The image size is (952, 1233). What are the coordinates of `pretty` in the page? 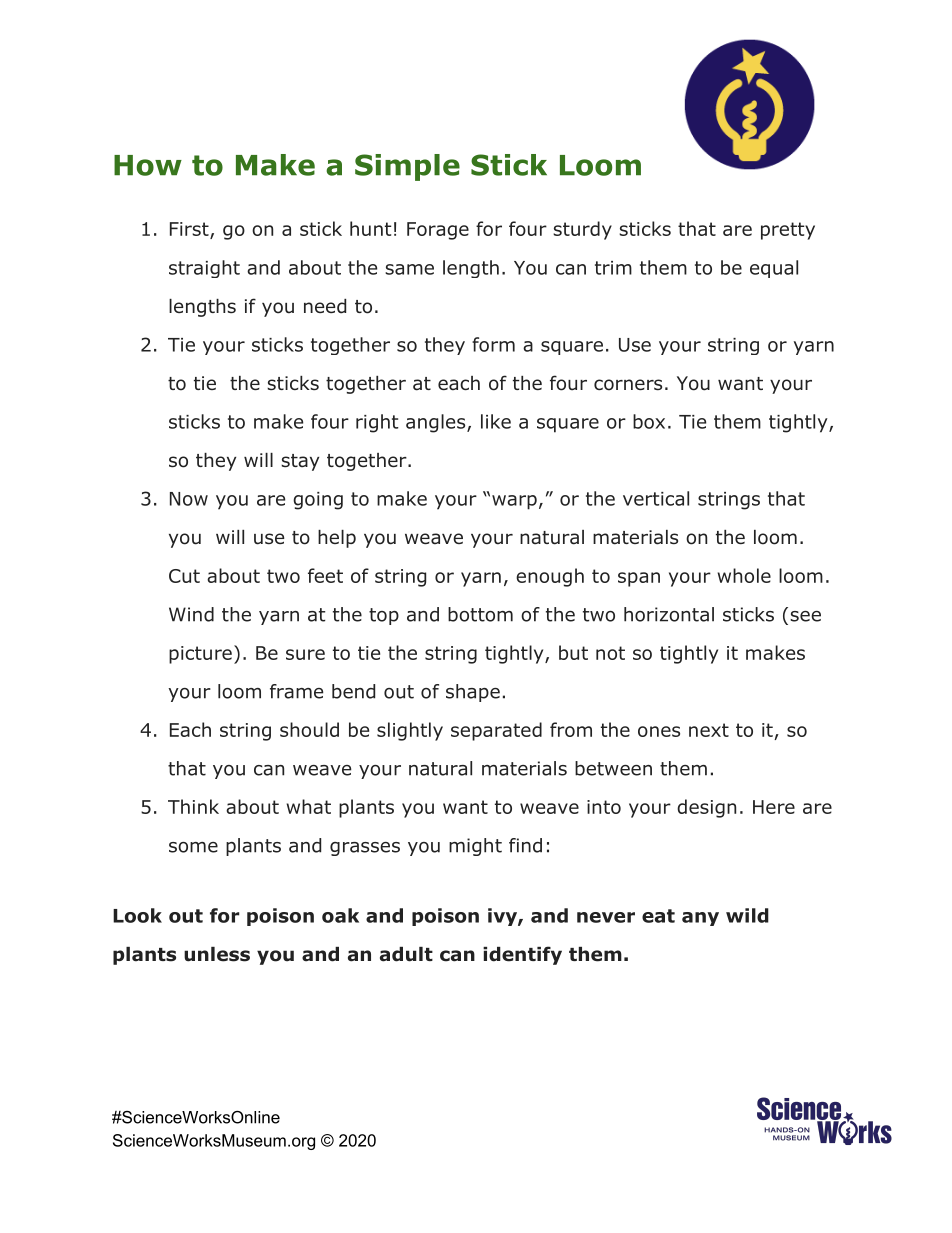 It's located at (788, 231).
